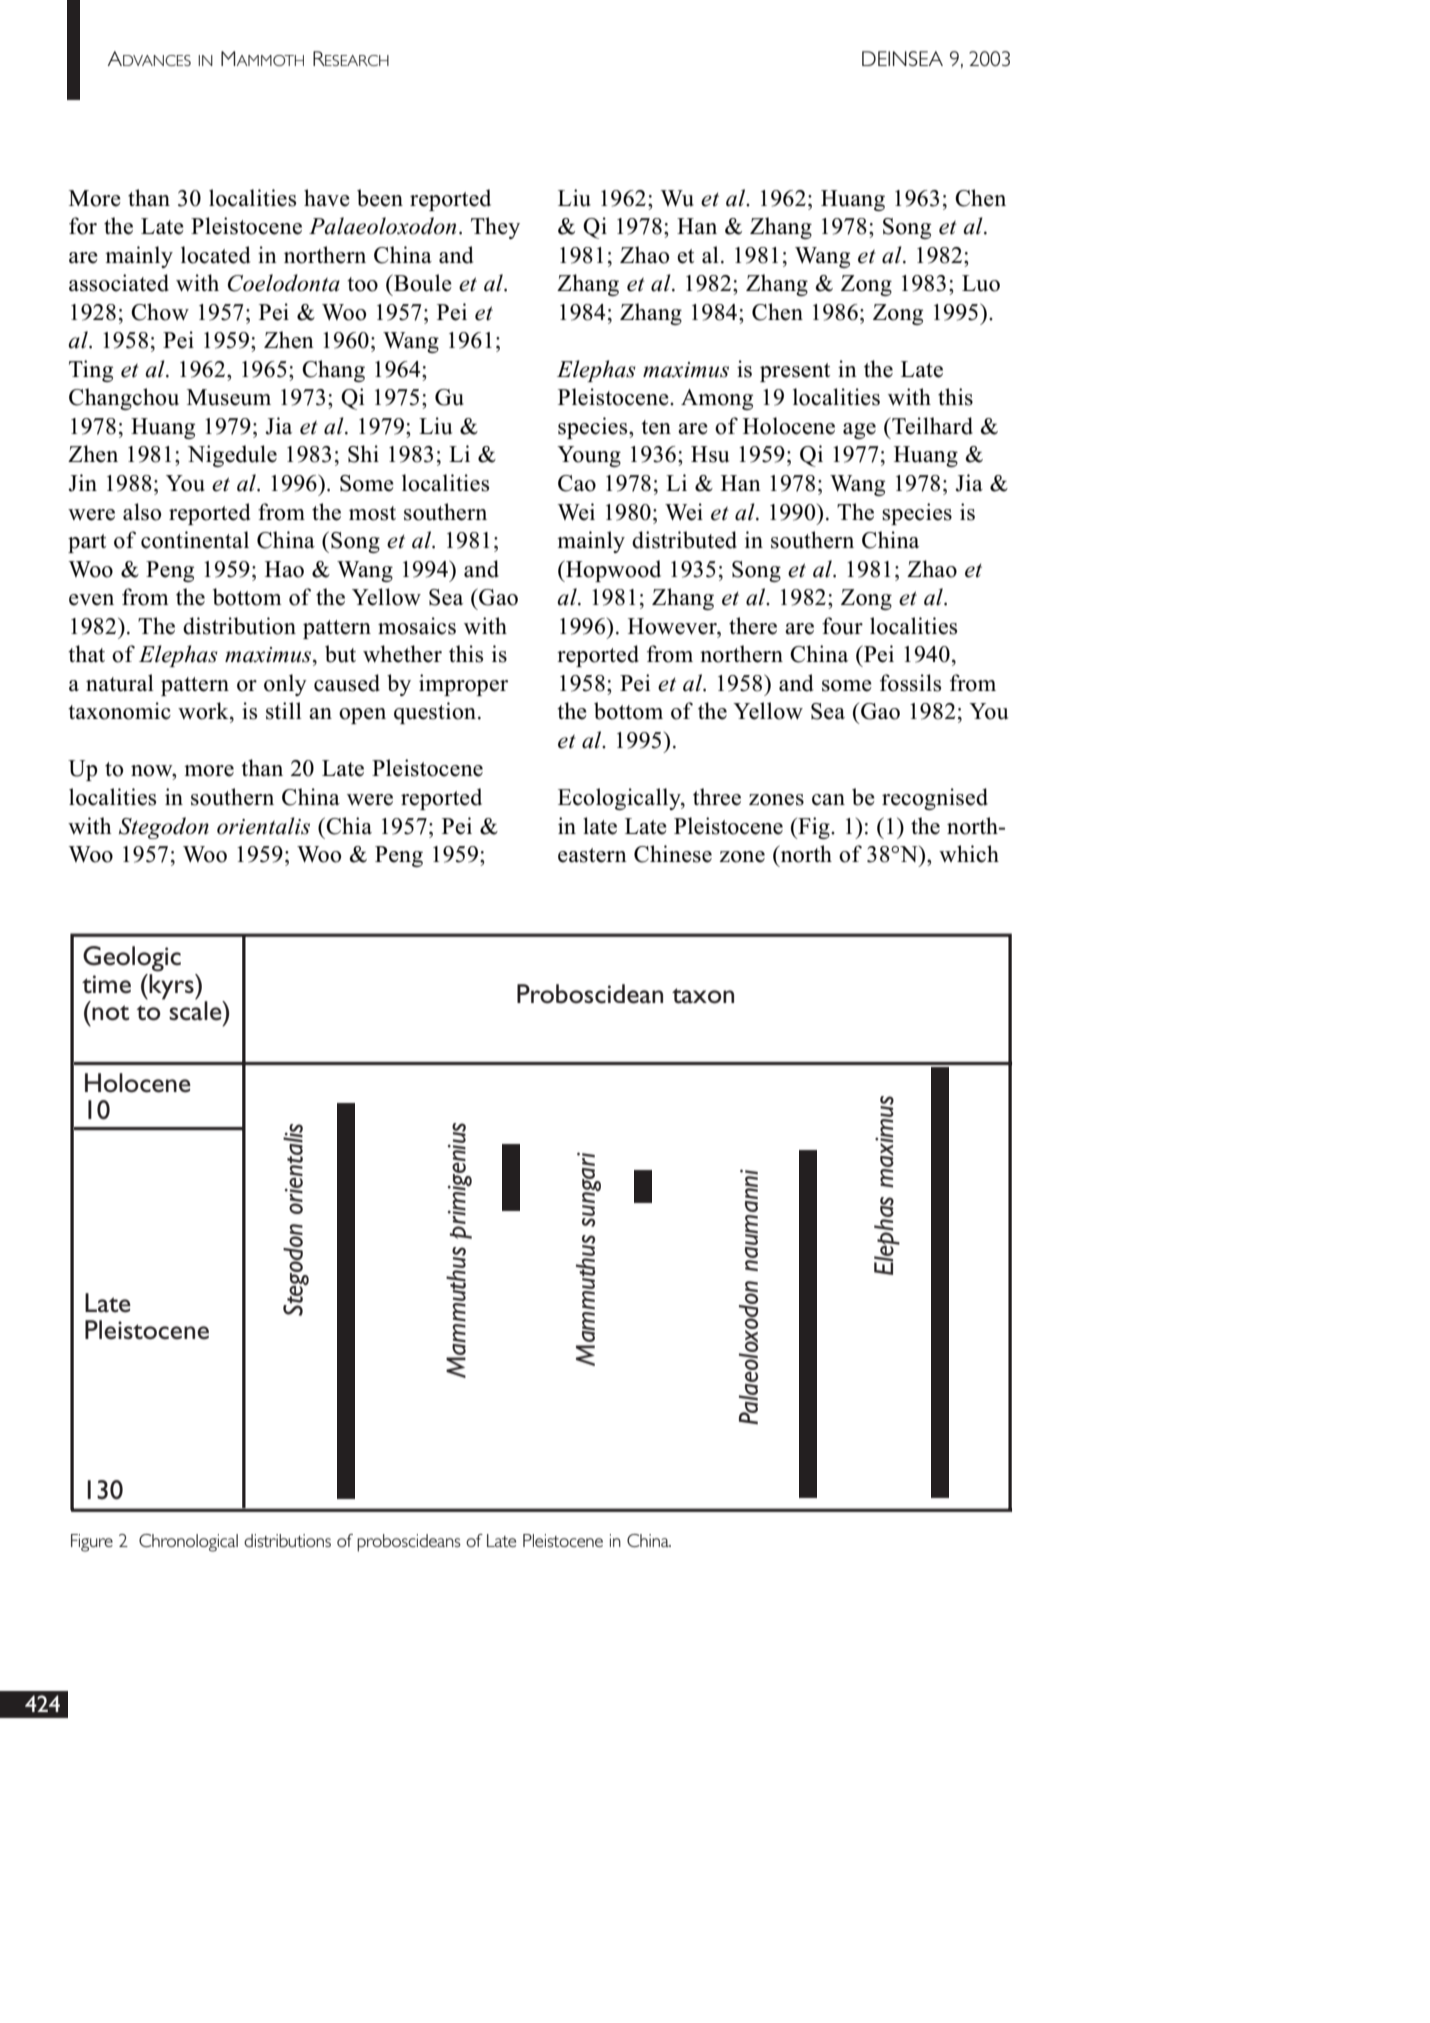 The height and width of the page is (2023, 1430). What do you see at coordinates (935, 799) in the page?
I see `recognised` at bounding box center [935, 799].
